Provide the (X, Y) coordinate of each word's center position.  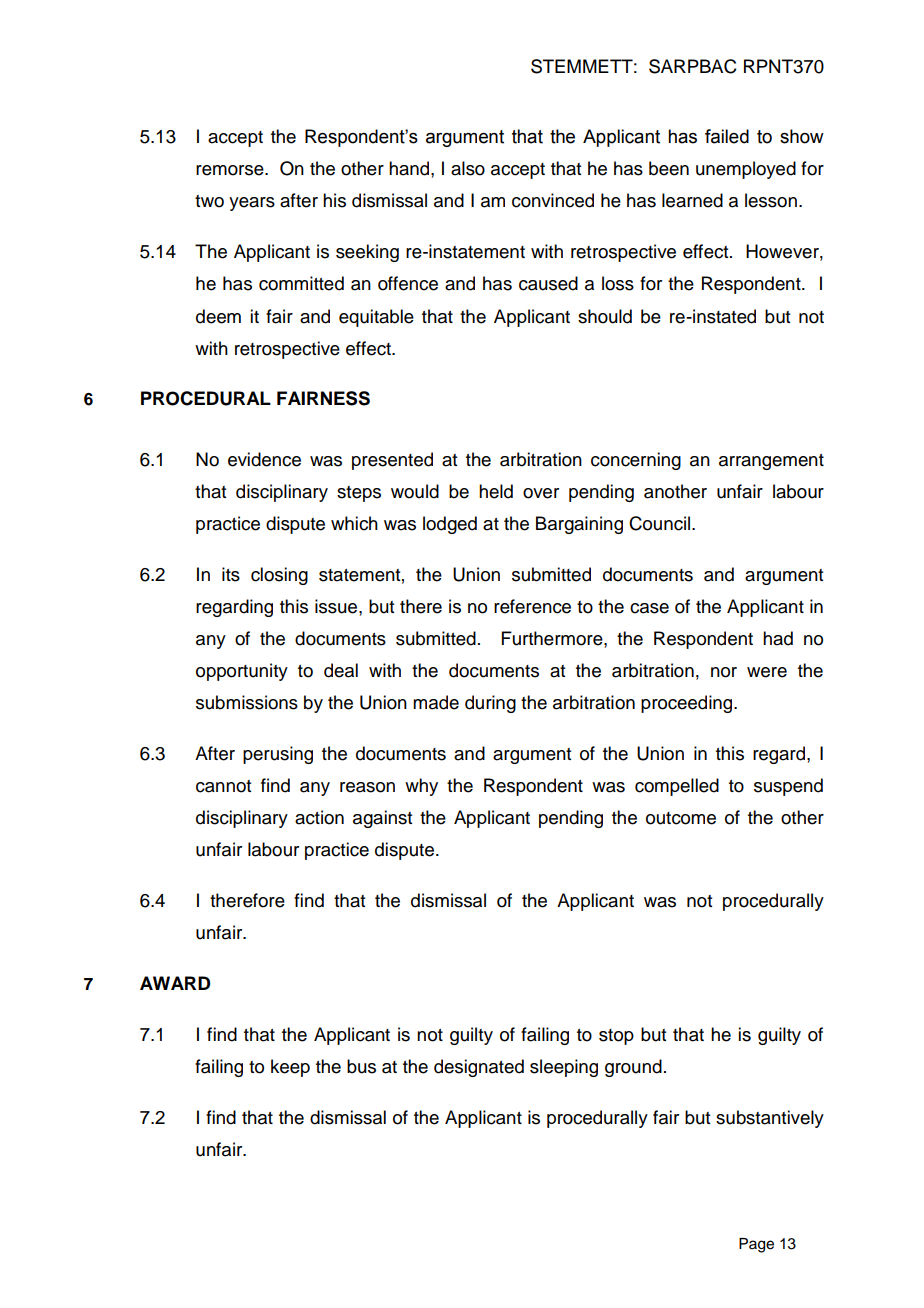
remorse (231, 170)
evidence (264, 459)
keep (290, 1068)
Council (661, 523)
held (496, 491)
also (468, 168)
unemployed (746, 170)
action (319, 817)
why (421, 787)
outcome (681, 818)
